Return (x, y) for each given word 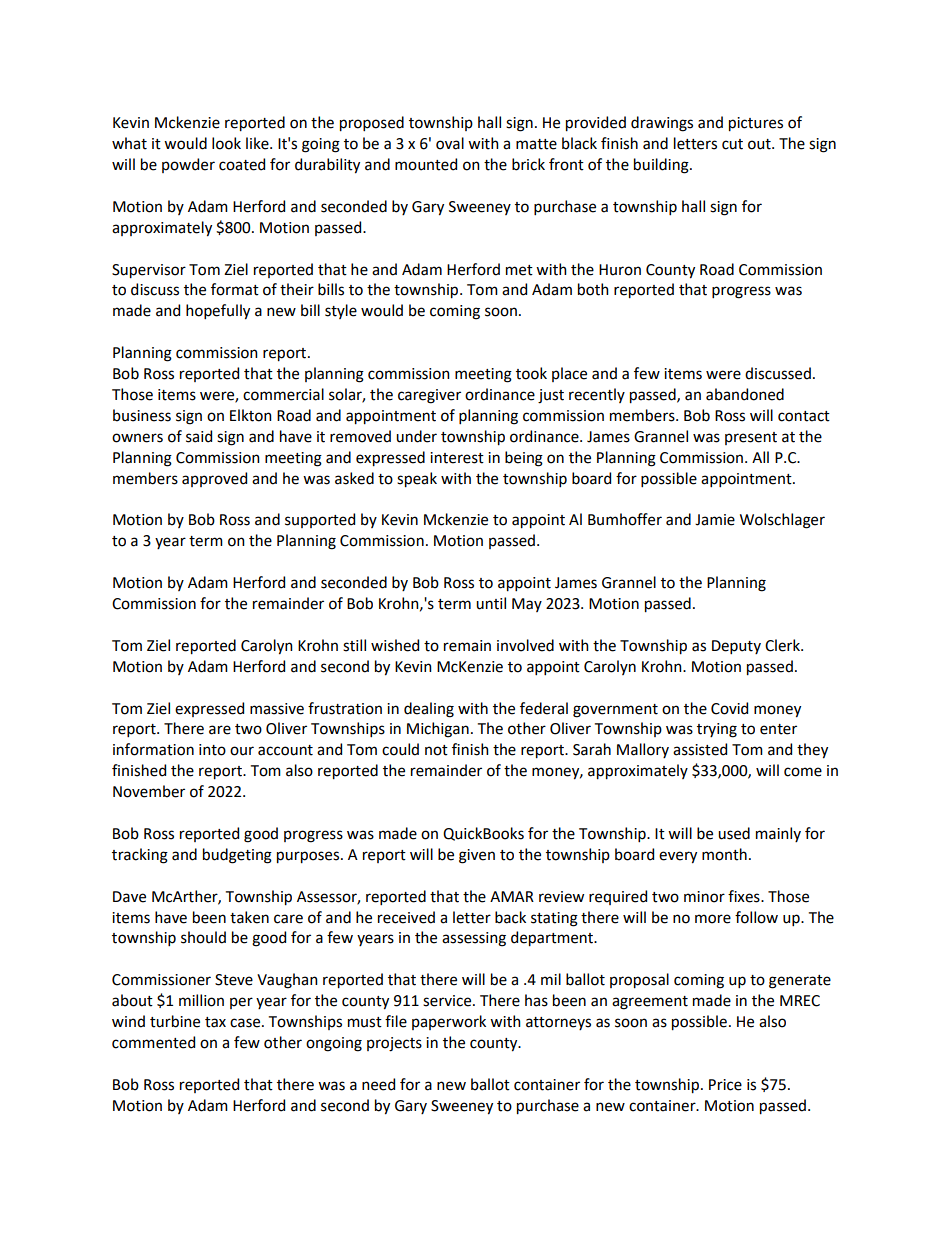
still (354, 645)
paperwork (449, 1022)
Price (725, 1085)
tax (215, 1022)
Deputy (736, 647)
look (226, 143)
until (491, 603)
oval (450, 143)
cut (732, 144)
